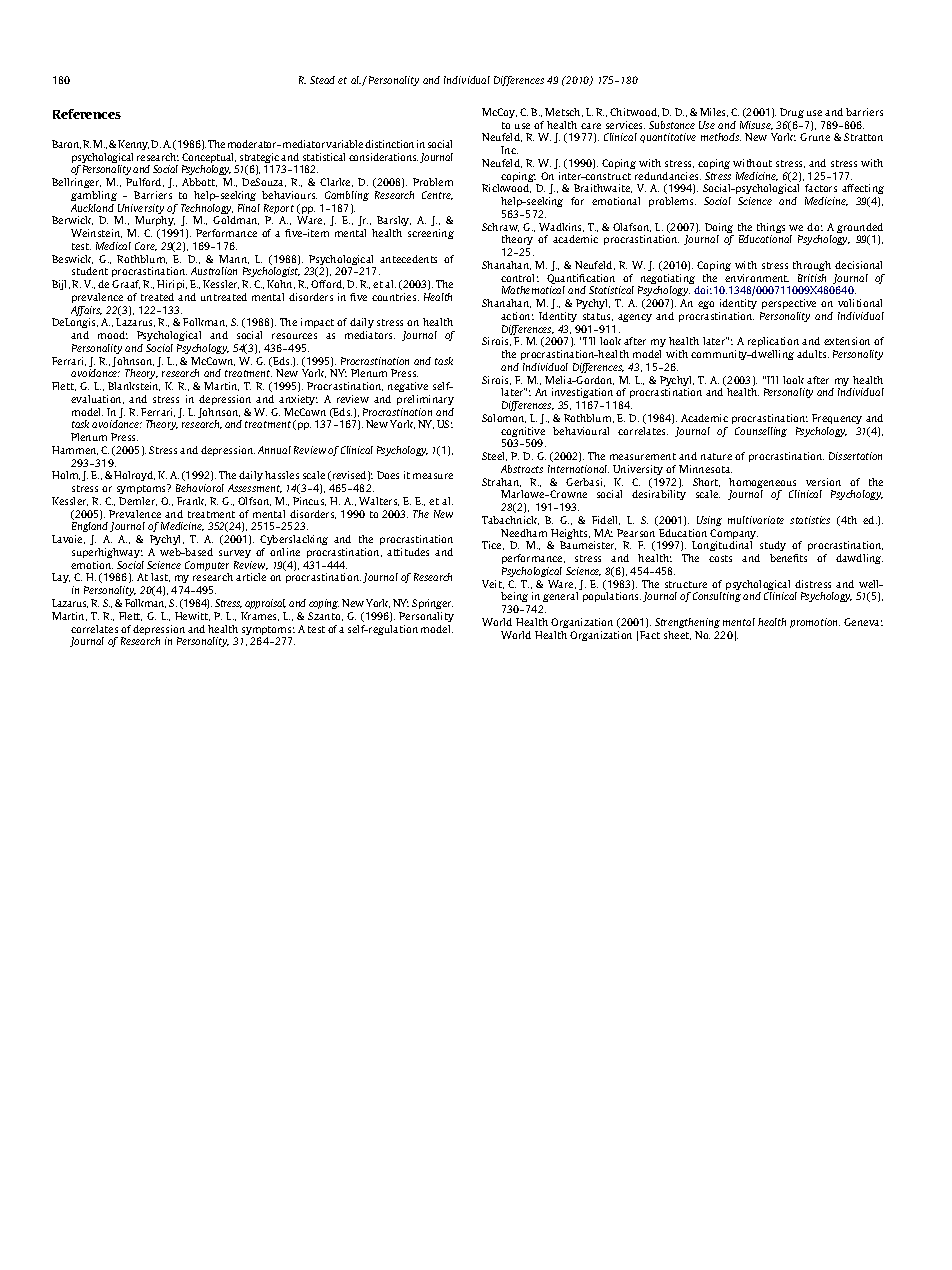 Image resolution: width=952 pixels, height=1270 pixels. Describe the element at coordinates (274, 450) in the screenshot. I see `Annual` at that location.
